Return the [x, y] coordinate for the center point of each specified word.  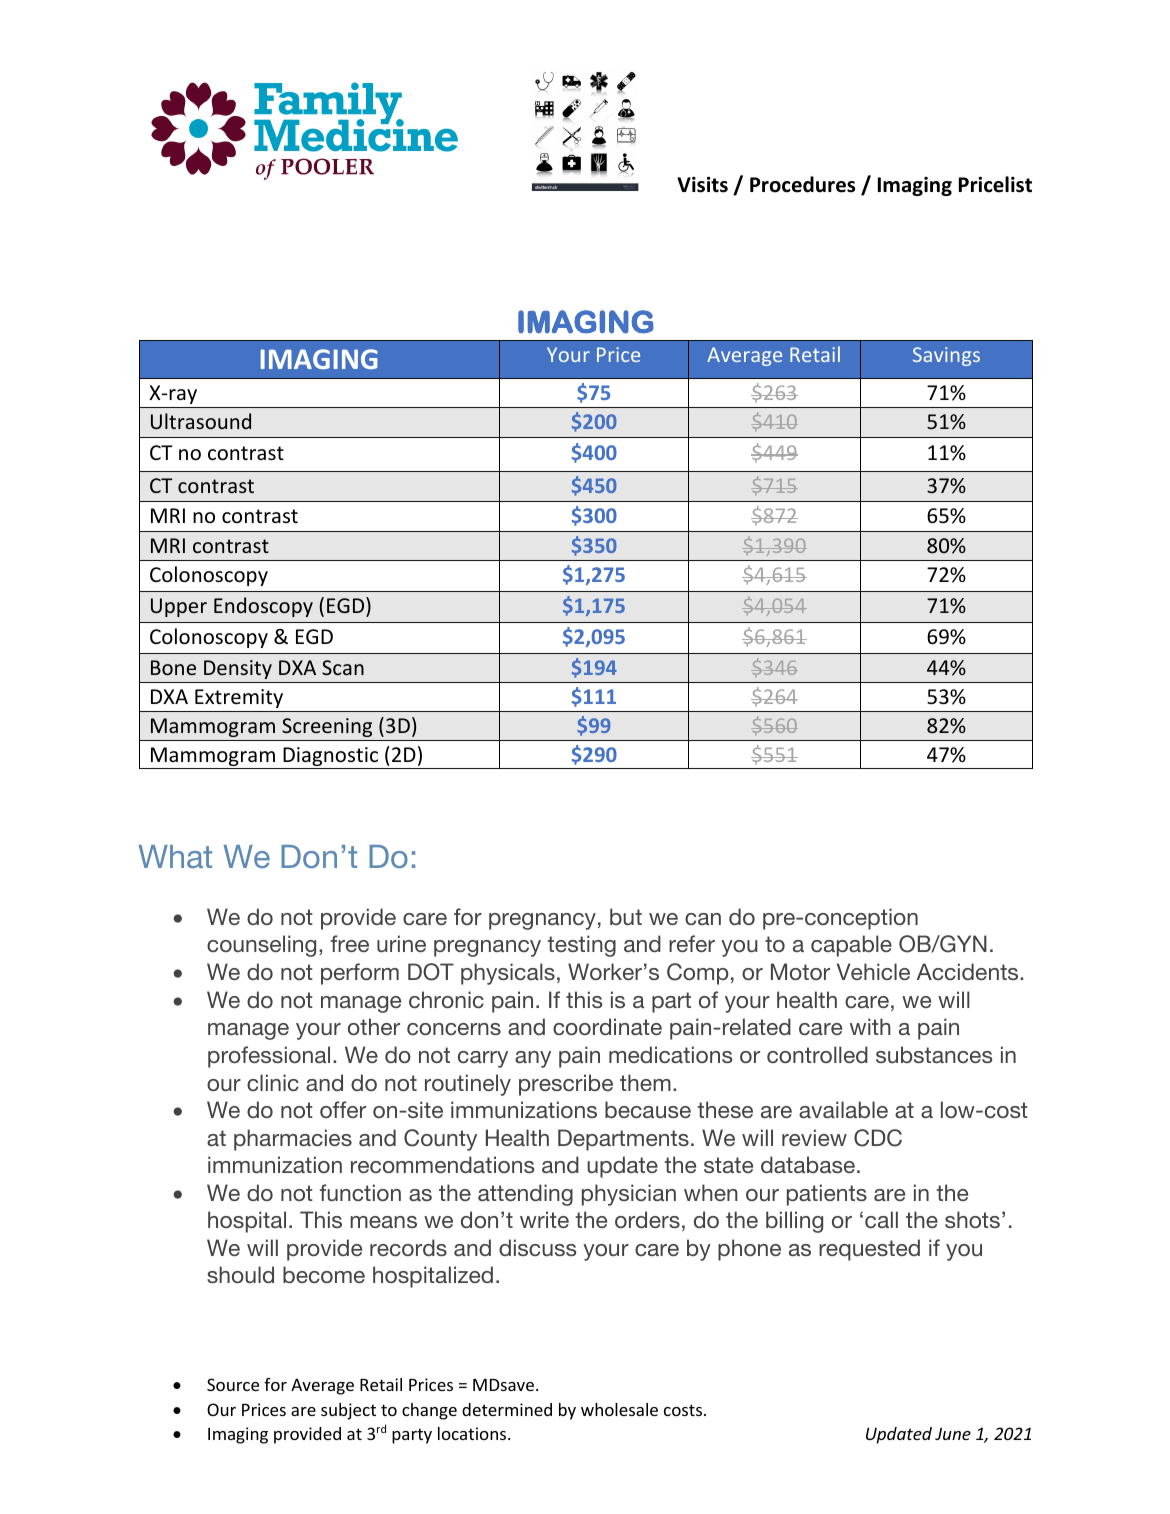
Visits [702, 185]
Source [233, 1384]
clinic [273, 1082]
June [953, 1433]
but [626, 916]
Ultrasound [201, 421]
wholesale [619, 1409]
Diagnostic [330, 758]
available [843, 1109]
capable [851, 946]
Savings [946, 356]
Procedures [802, 184]
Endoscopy [263, 607]
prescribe [566, 1085]
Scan [343, 667]
